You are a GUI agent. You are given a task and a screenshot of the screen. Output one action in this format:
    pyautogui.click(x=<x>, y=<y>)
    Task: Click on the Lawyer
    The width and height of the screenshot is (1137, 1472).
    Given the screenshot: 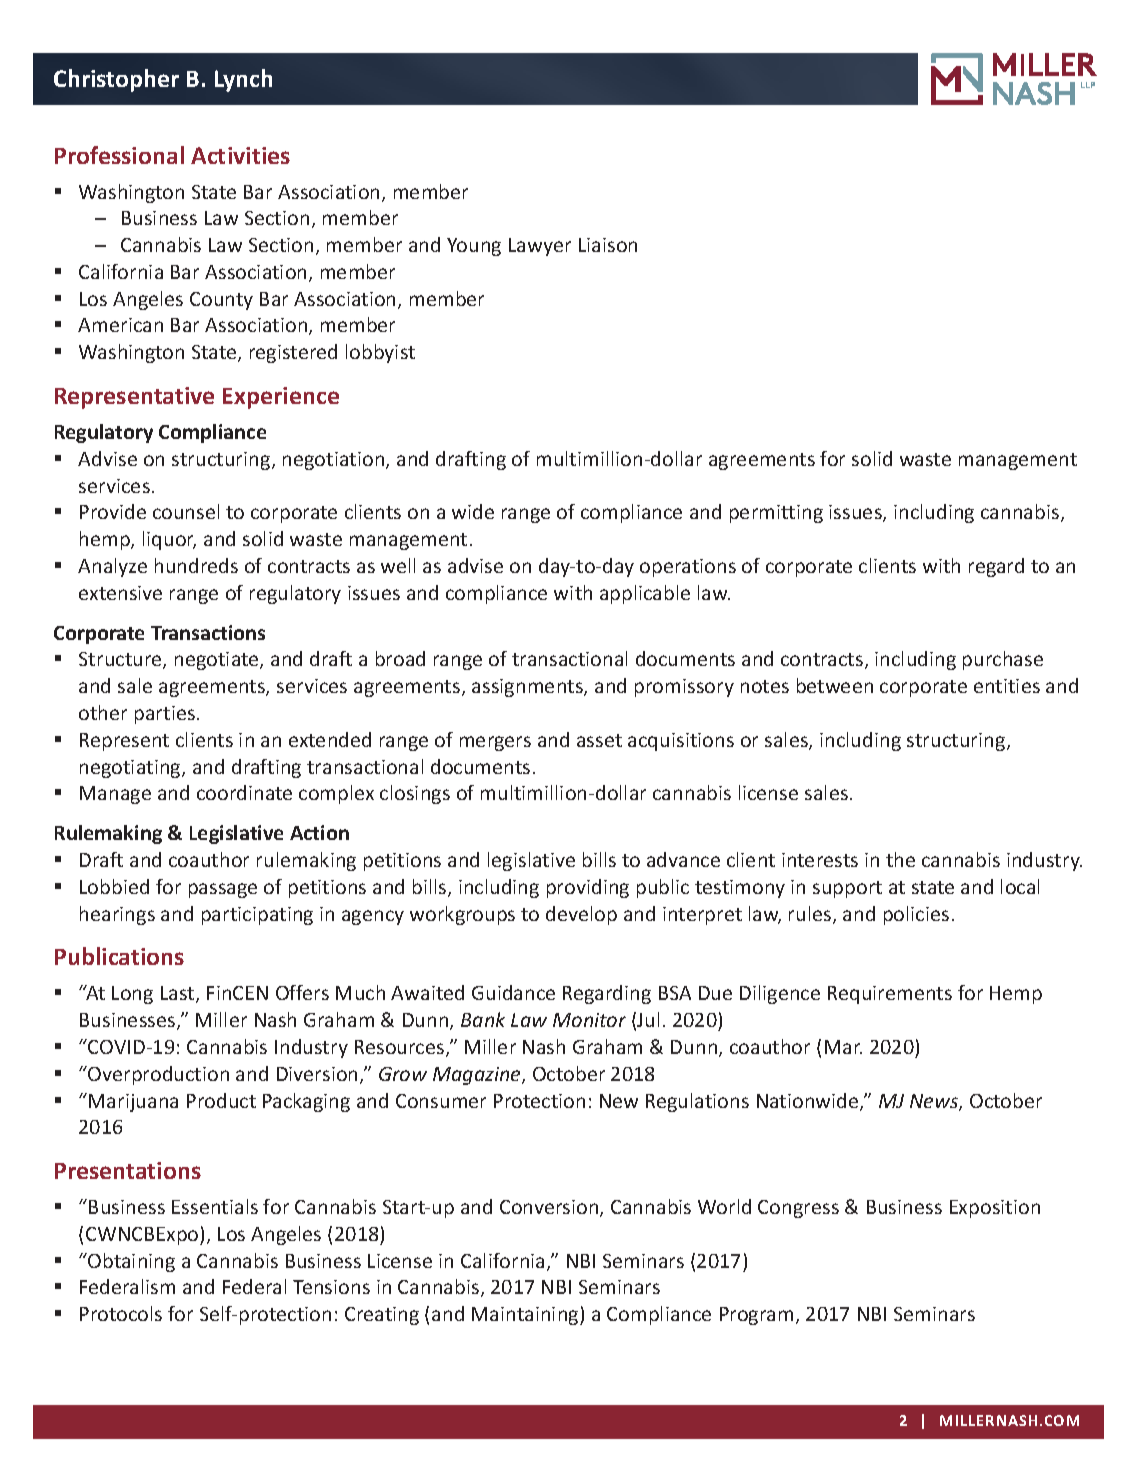 What is the action you would take?
    pyautogui.click(x=540, y=247)
